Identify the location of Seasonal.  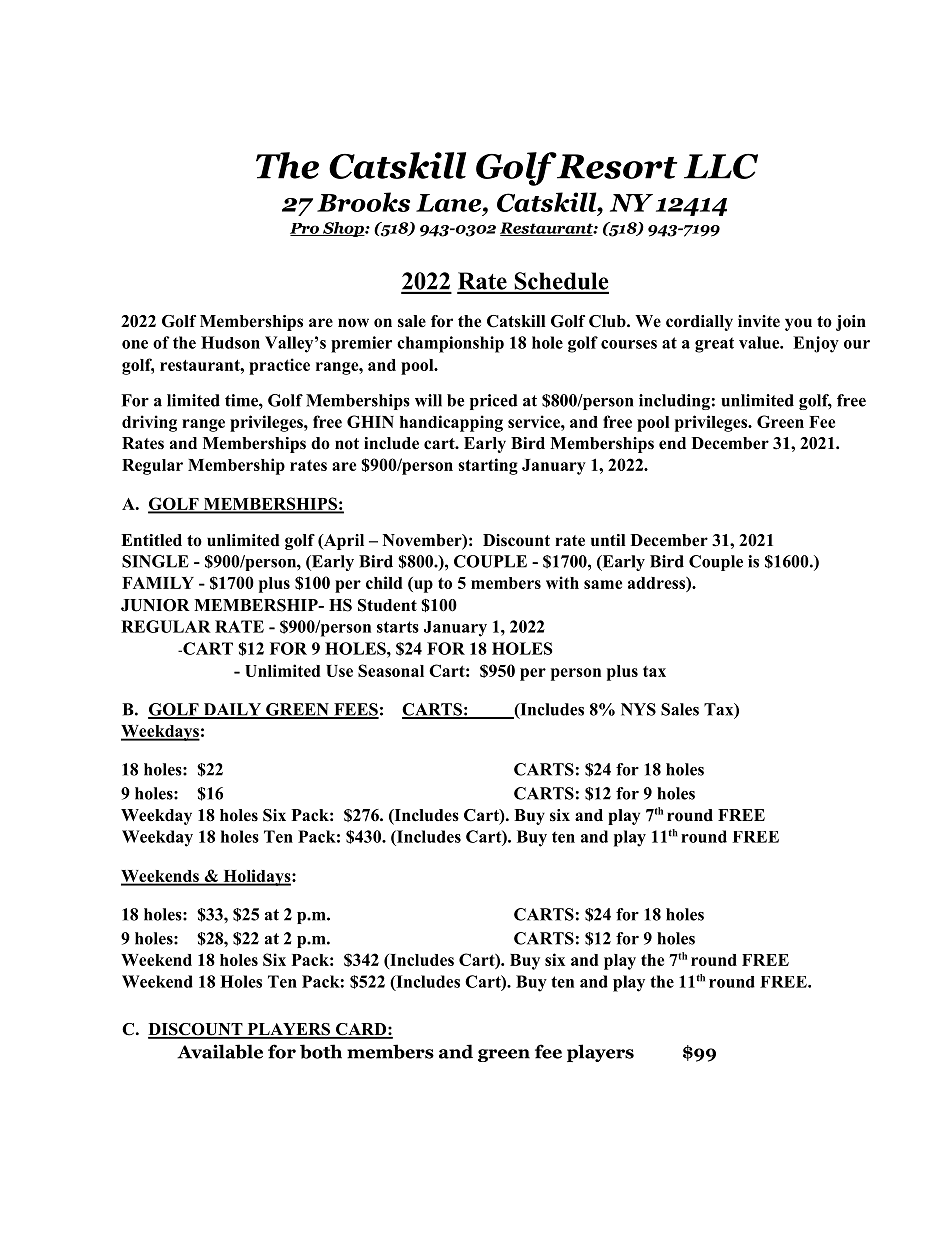
(391, 670).
